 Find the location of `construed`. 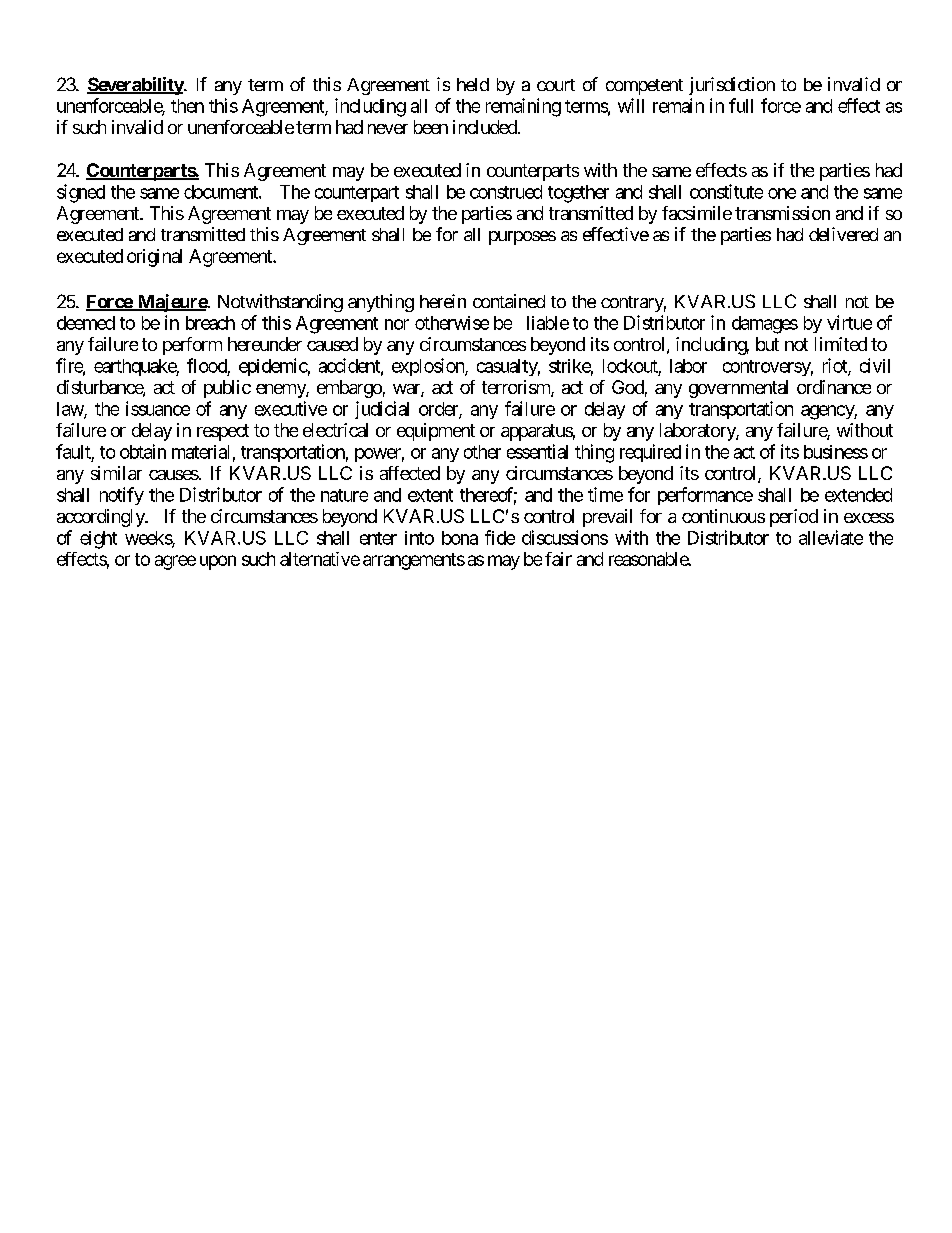

construed is located at coordinates (506, 192).
